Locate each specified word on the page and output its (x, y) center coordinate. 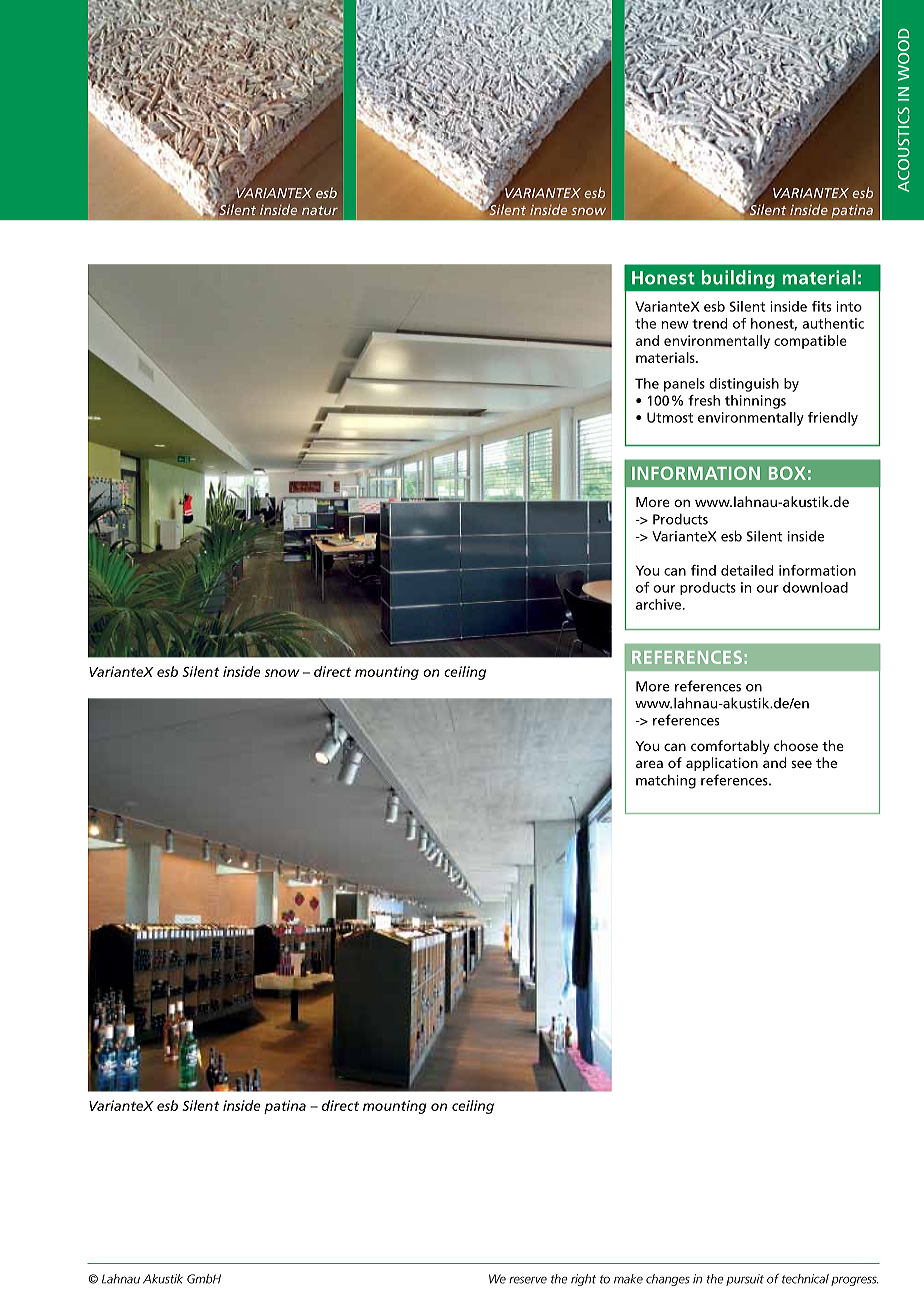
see (801, 764)
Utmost (670, 417)
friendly (833, 419)
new (675, 325)
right (583, 1280)
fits (821, 306)
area (649, 764)
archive (660, 604)
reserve (528, 1280)
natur (320, 210)
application (722, 764)
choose (796, 745)
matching (666, 781)
